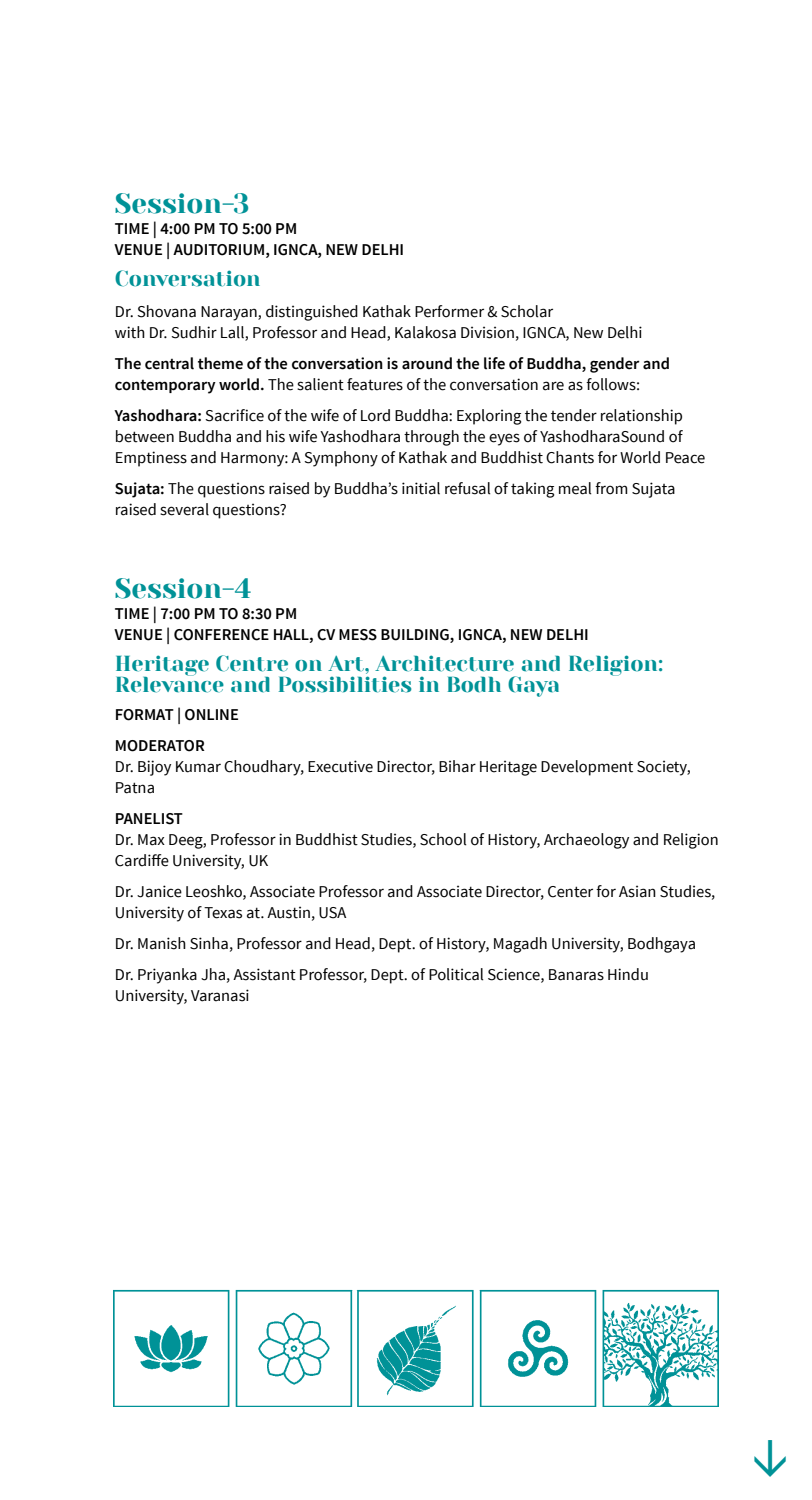 This screenshot has height=1500, width=812. Describe the element at coordinates (527, 311) in the screenshot. I see `Scholar` at that location.
